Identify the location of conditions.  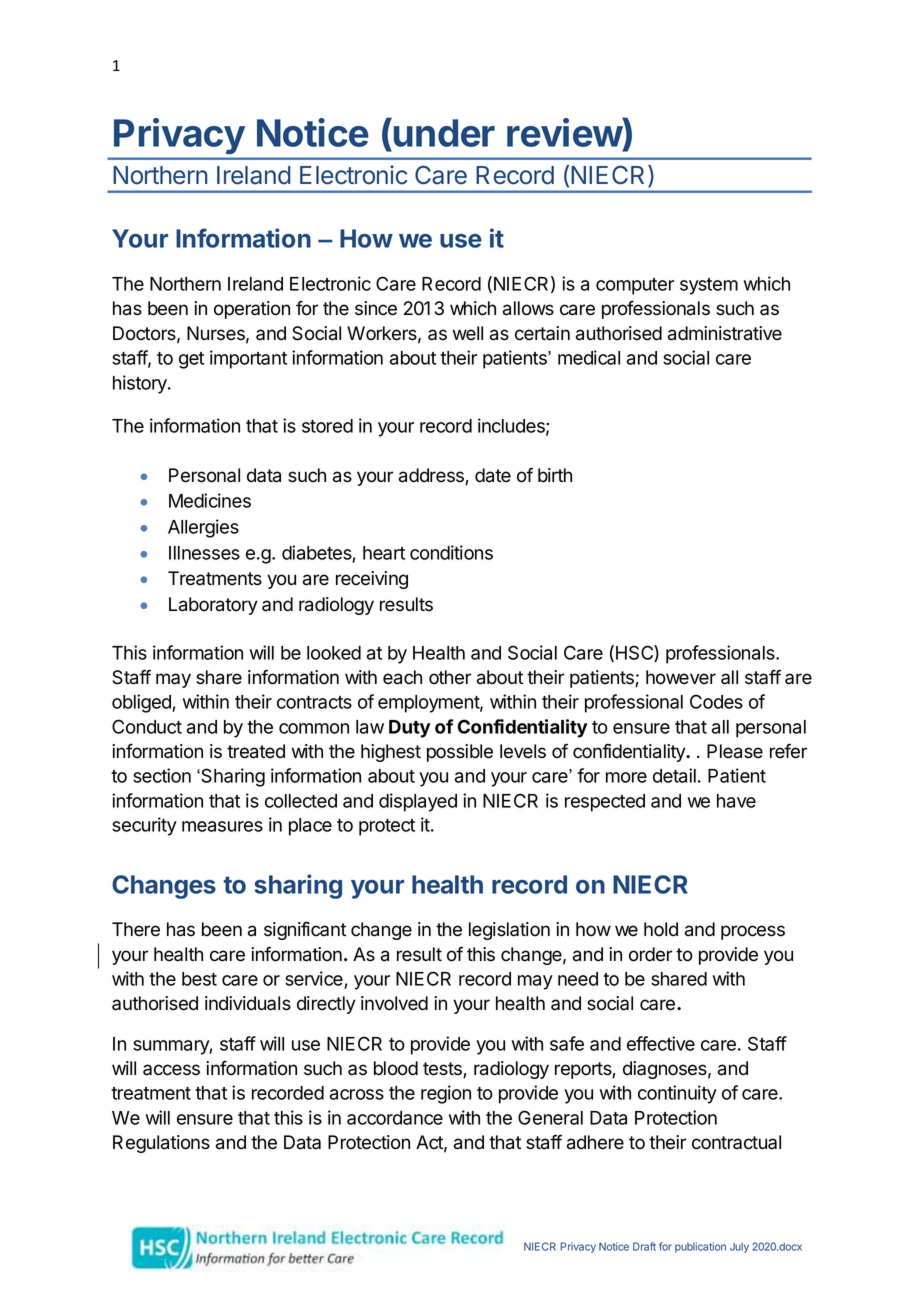
(451, 552).
